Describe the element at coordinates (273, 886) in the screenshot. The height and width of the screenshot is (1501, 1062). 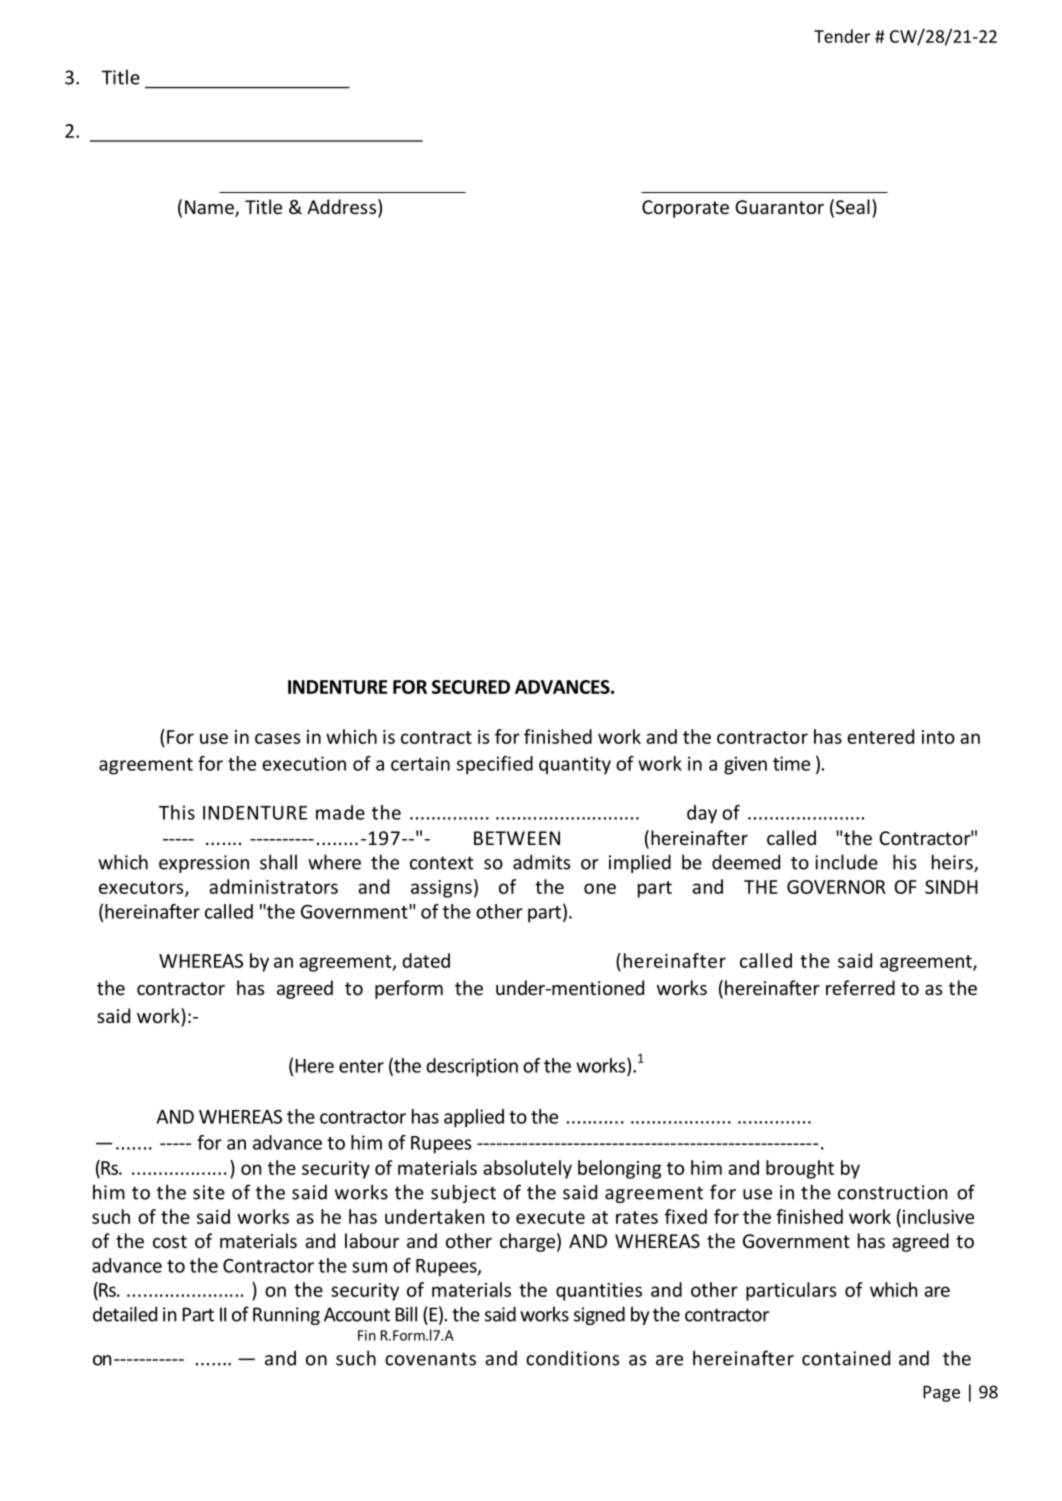
I see `administrators` at that location.
